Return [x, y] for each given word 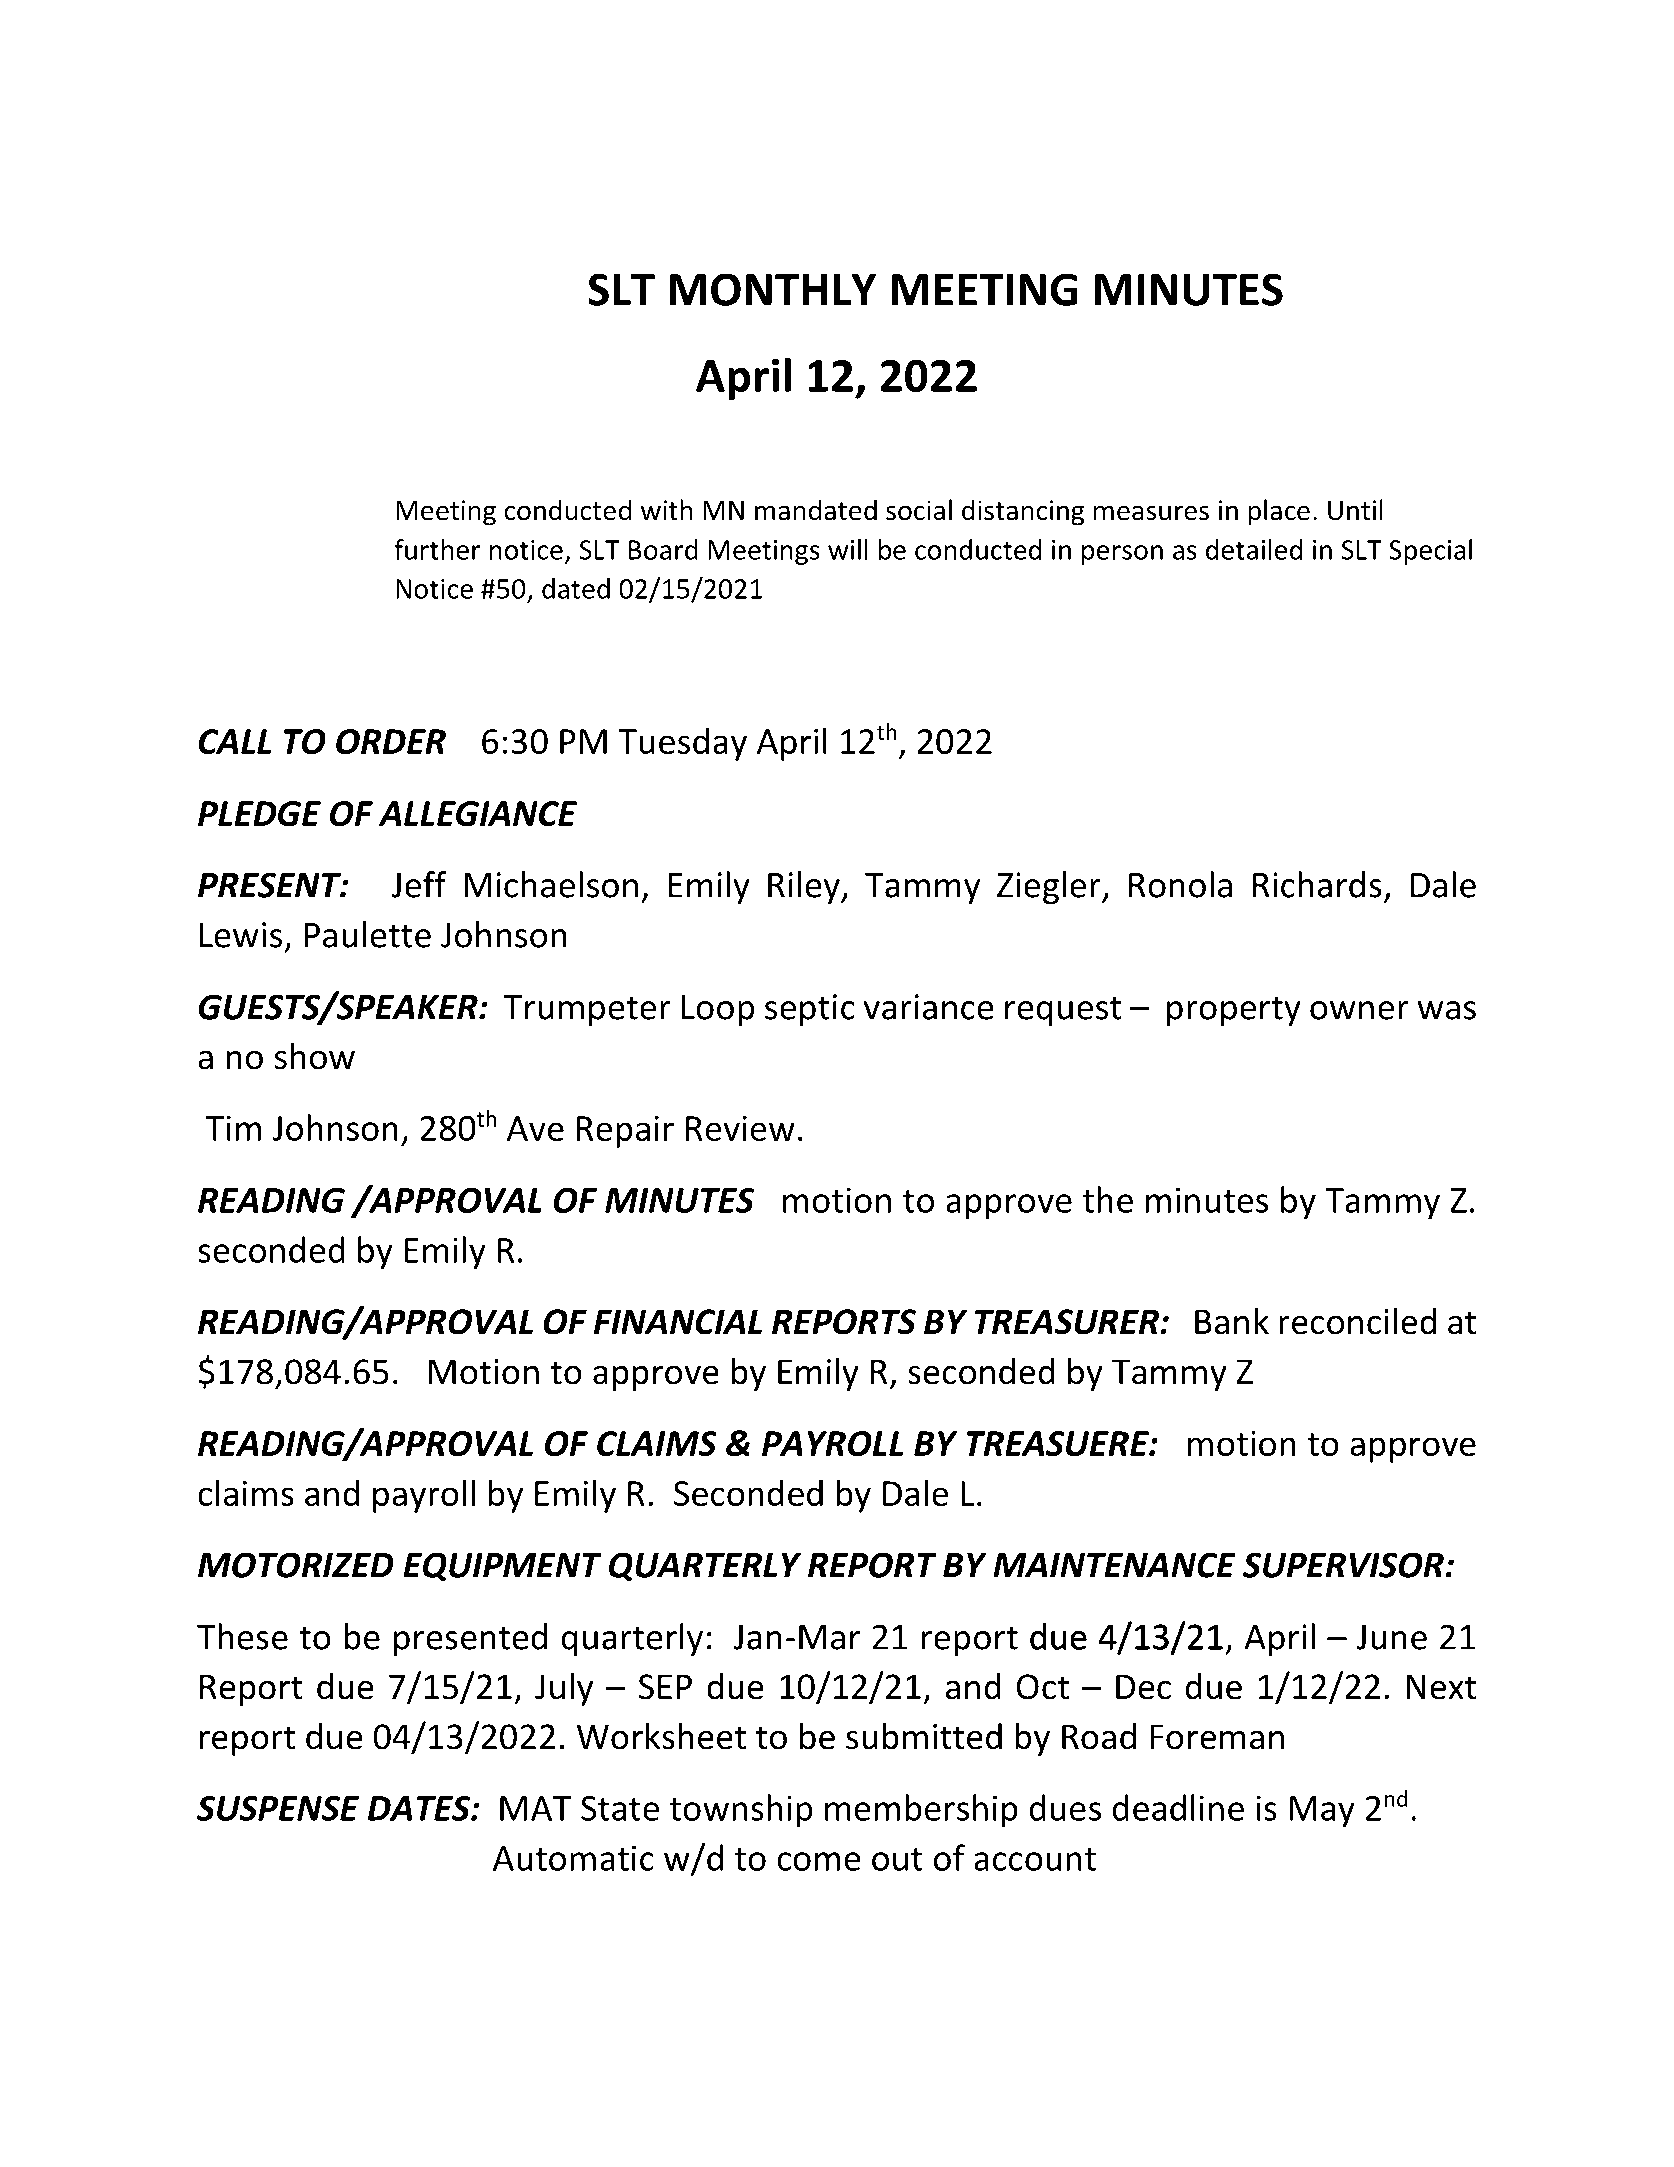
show [314, 1056]
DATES [420, 1808]
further [437, 549]
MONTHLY [772, 289]
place [1279, 512]
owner [1359, 1010]
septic [810, 1010]
